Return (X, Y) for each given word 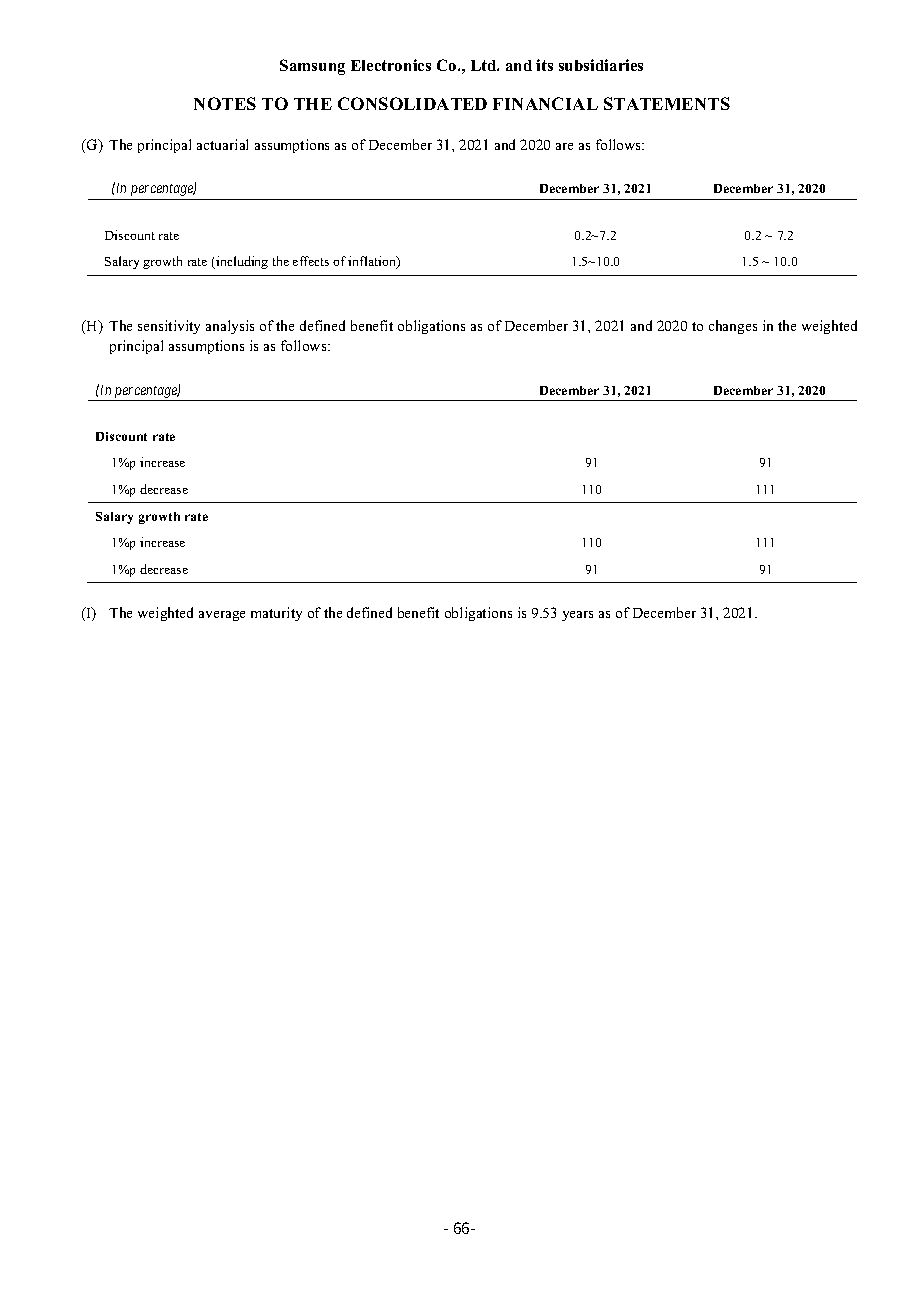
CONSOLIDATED (412, 103)
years (577, 616)
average (222, 616)
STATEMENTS (667, 103)
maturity (276, 614)
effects (311, 261)
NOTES (225, 103)
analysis (230, 327)
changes (733, 327)
